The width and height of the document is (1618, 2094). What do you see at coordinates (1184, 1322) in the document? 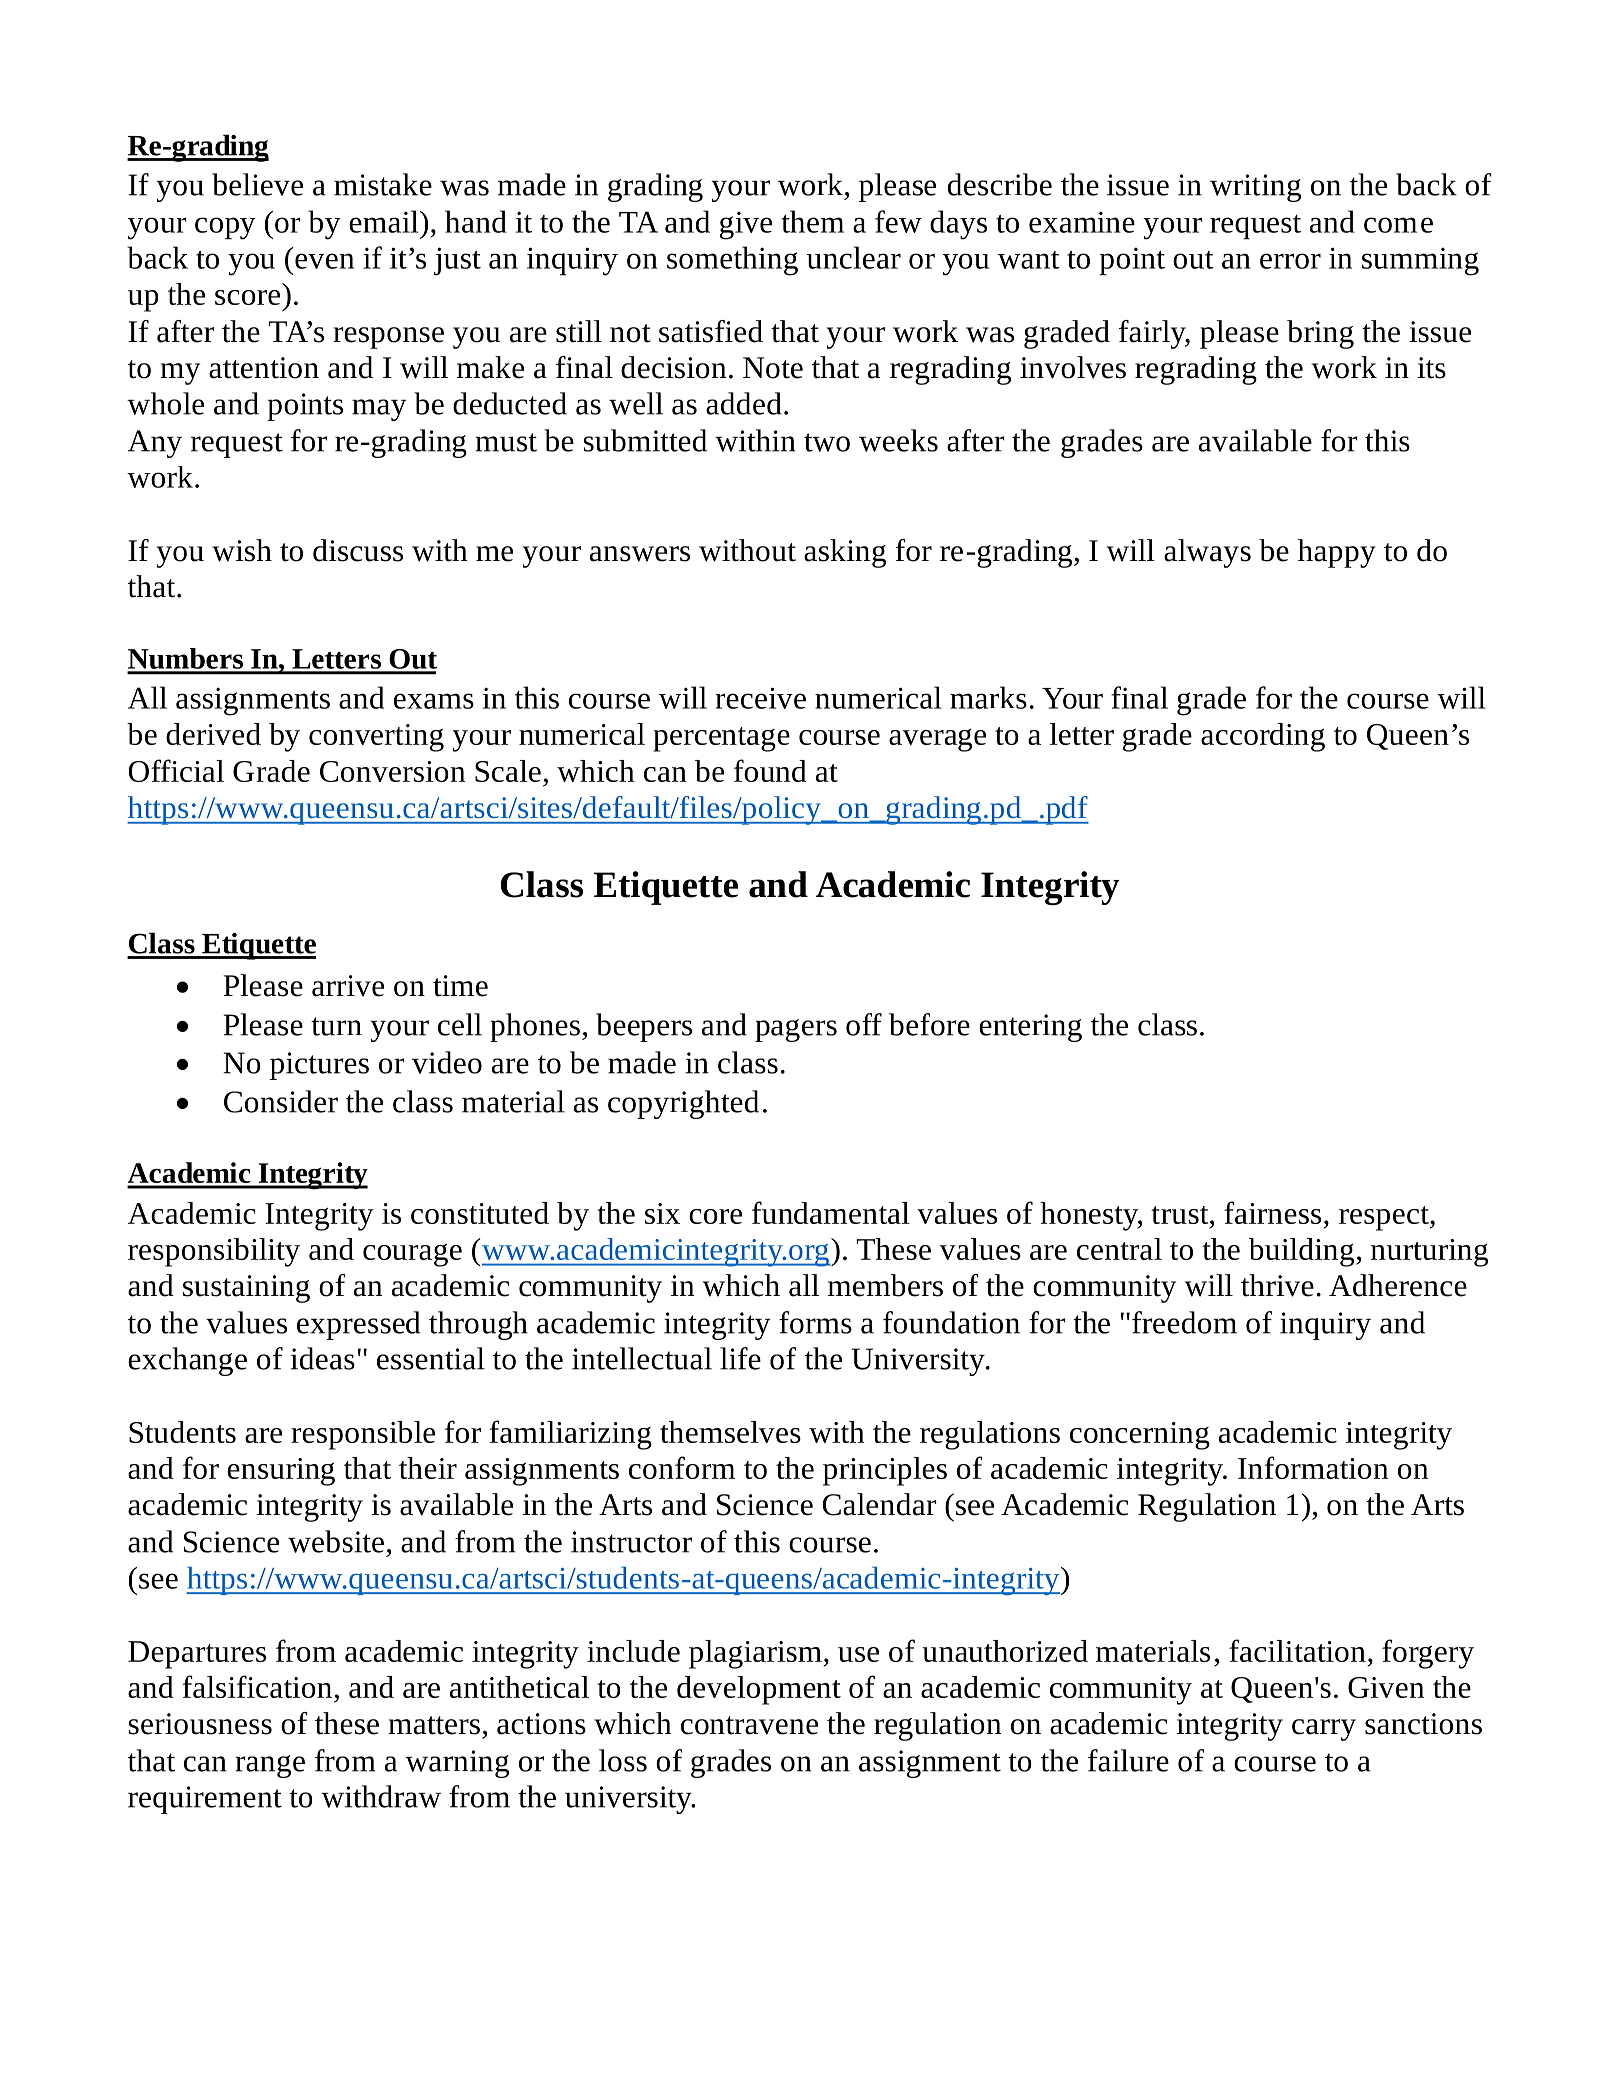
I see `freedom` at bounding box center [1184, 1322].
